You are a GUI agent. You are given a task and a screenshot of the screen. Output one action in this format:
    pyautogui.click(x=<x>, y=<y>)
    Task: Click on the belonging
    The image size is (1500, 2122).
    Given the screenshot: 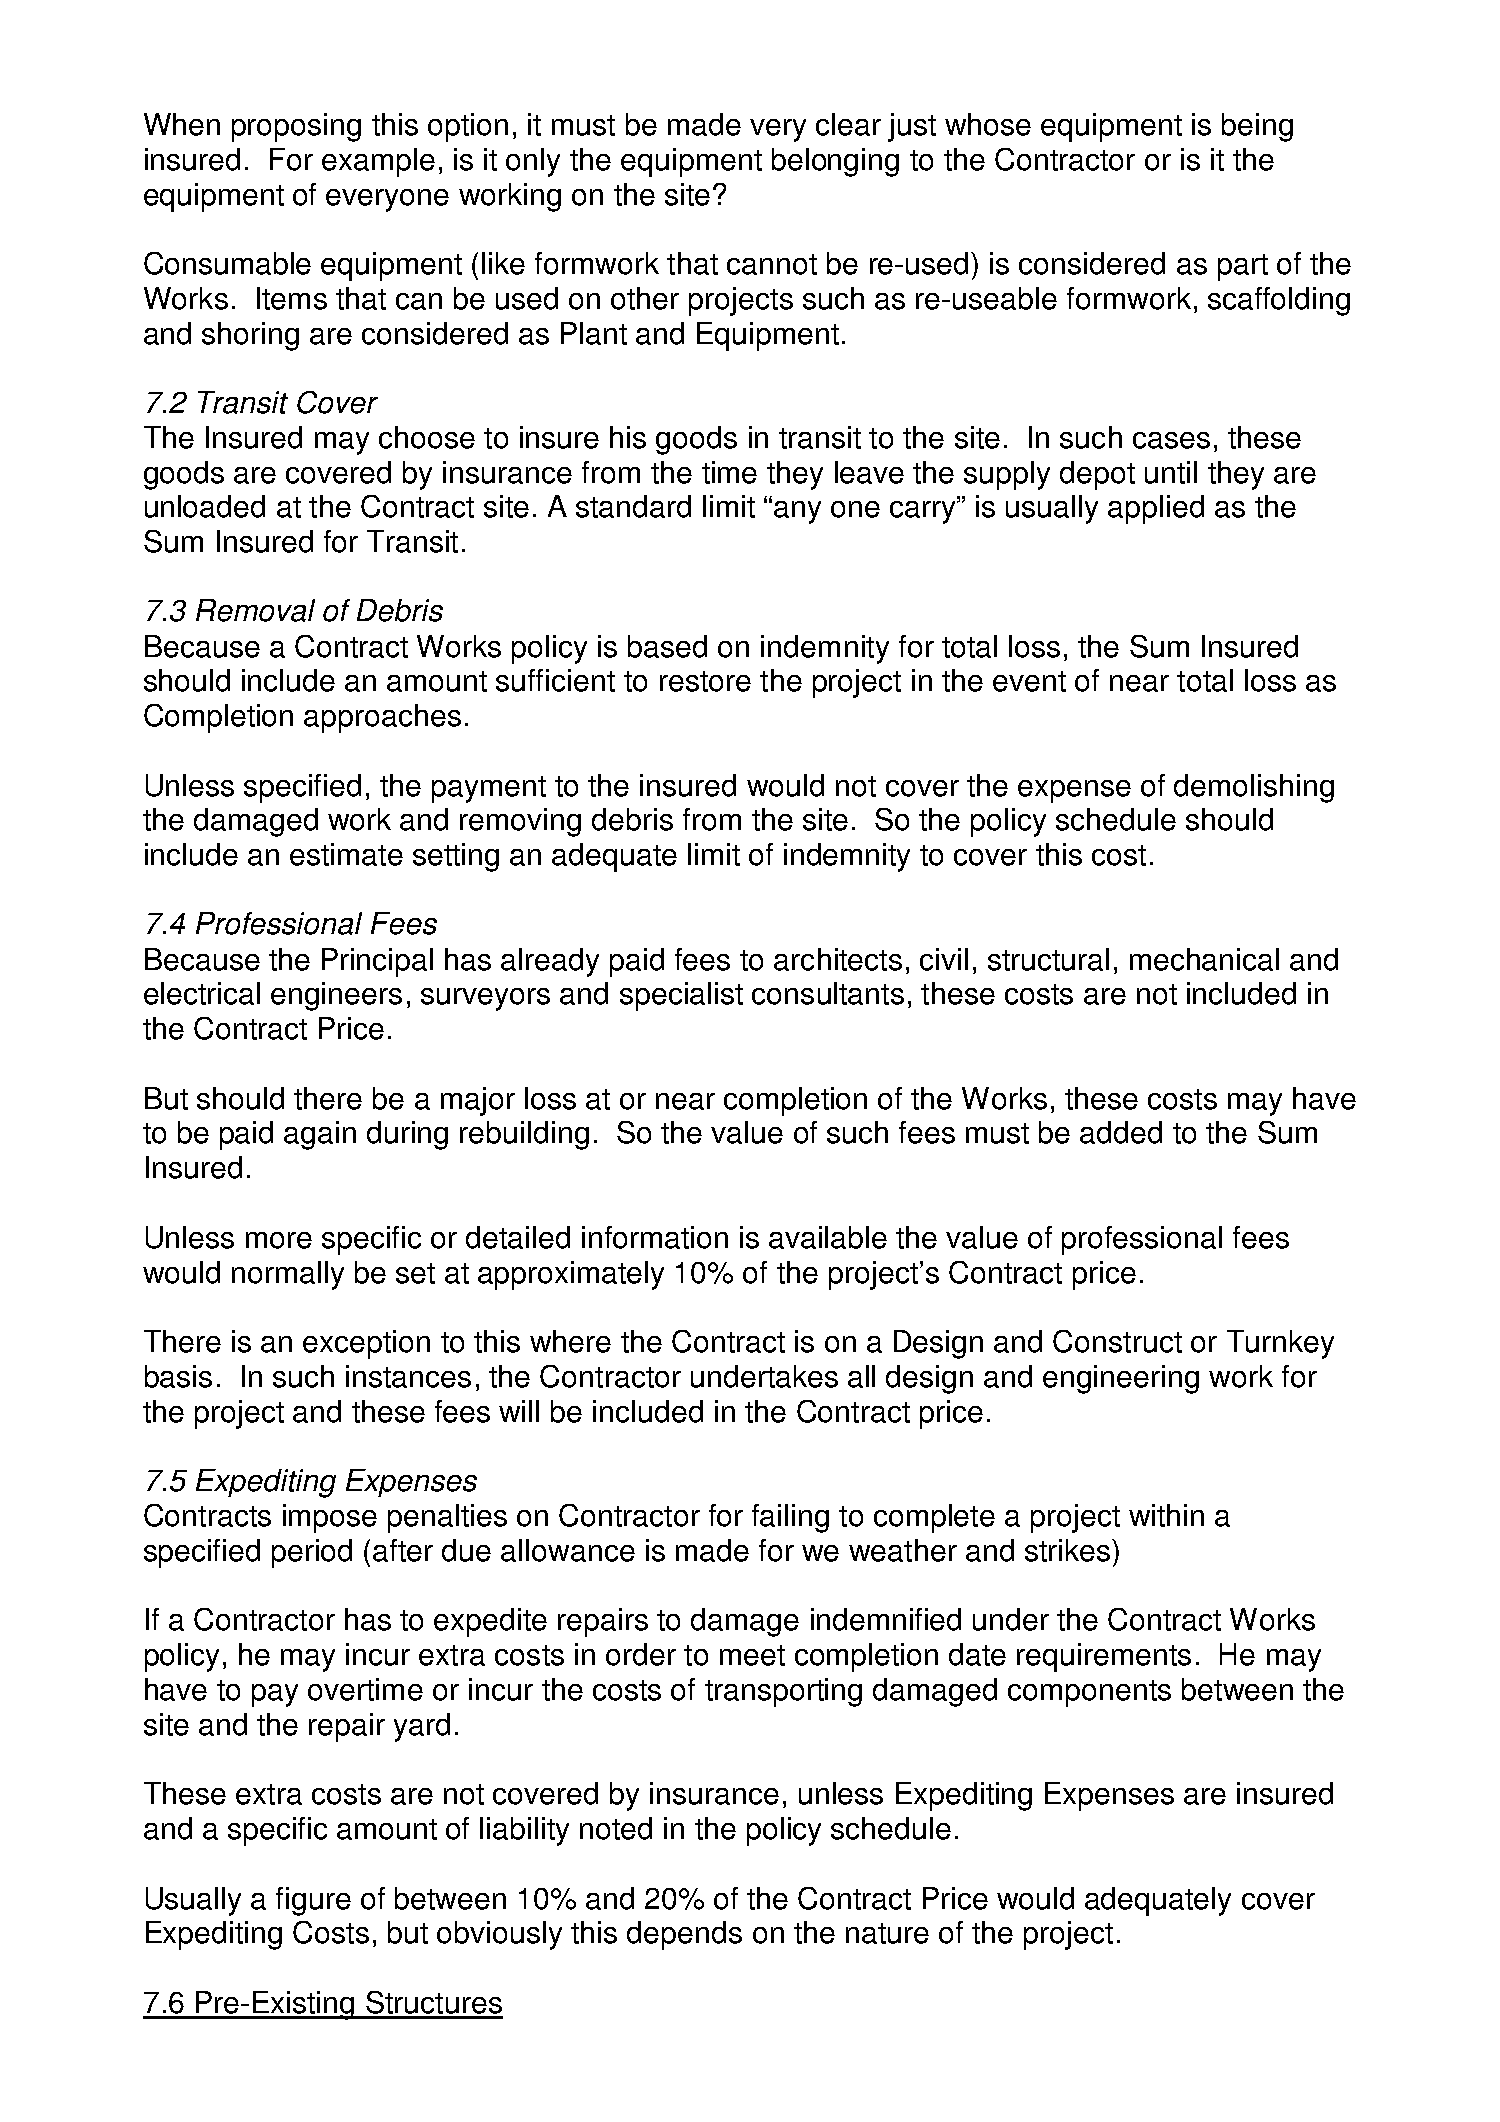 What is the action you would take?
    pyautogui.click(x=835, y=162)
